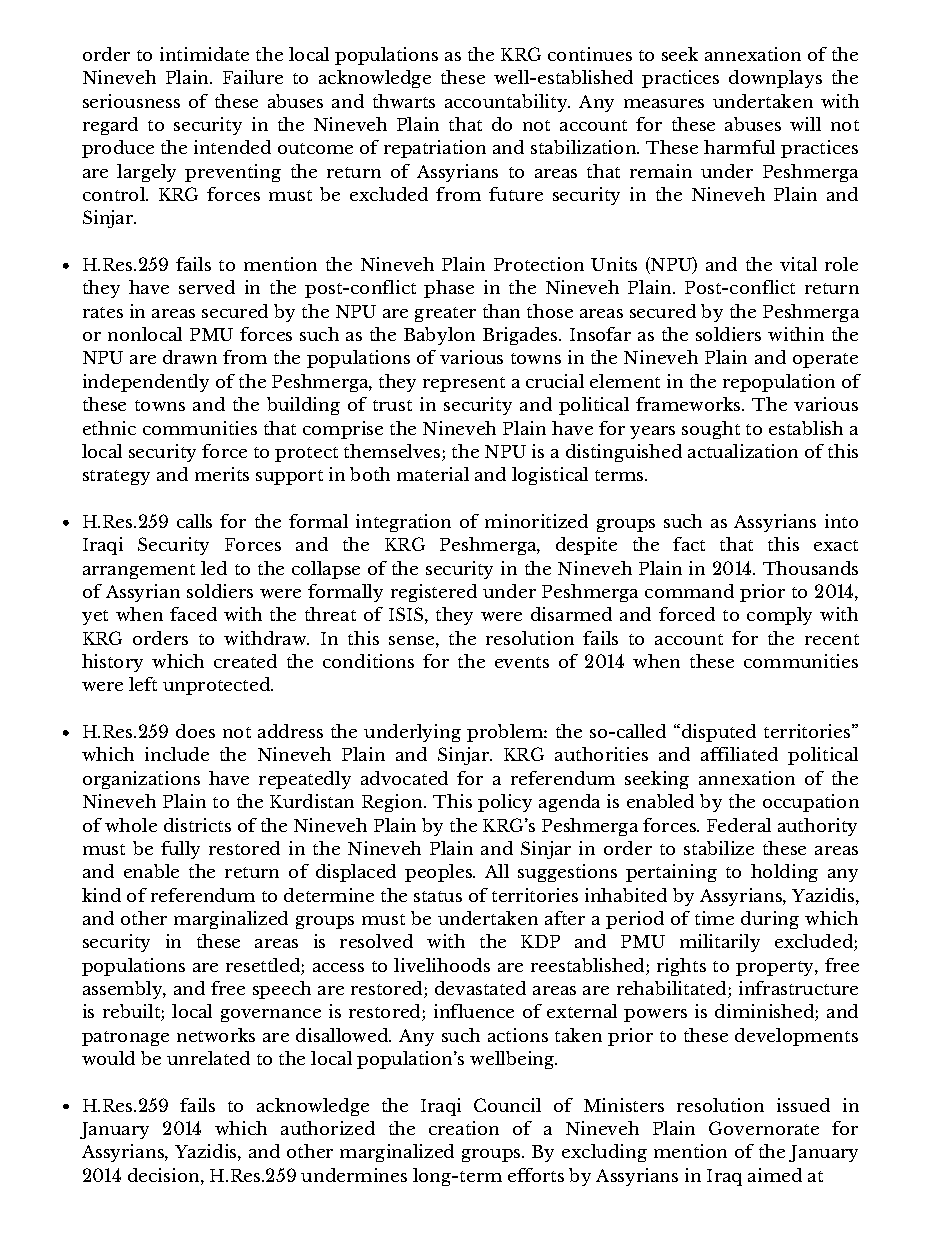  Describe the element at coordinates (775, 79) in the screenshot. I see `downplays` at that location.
